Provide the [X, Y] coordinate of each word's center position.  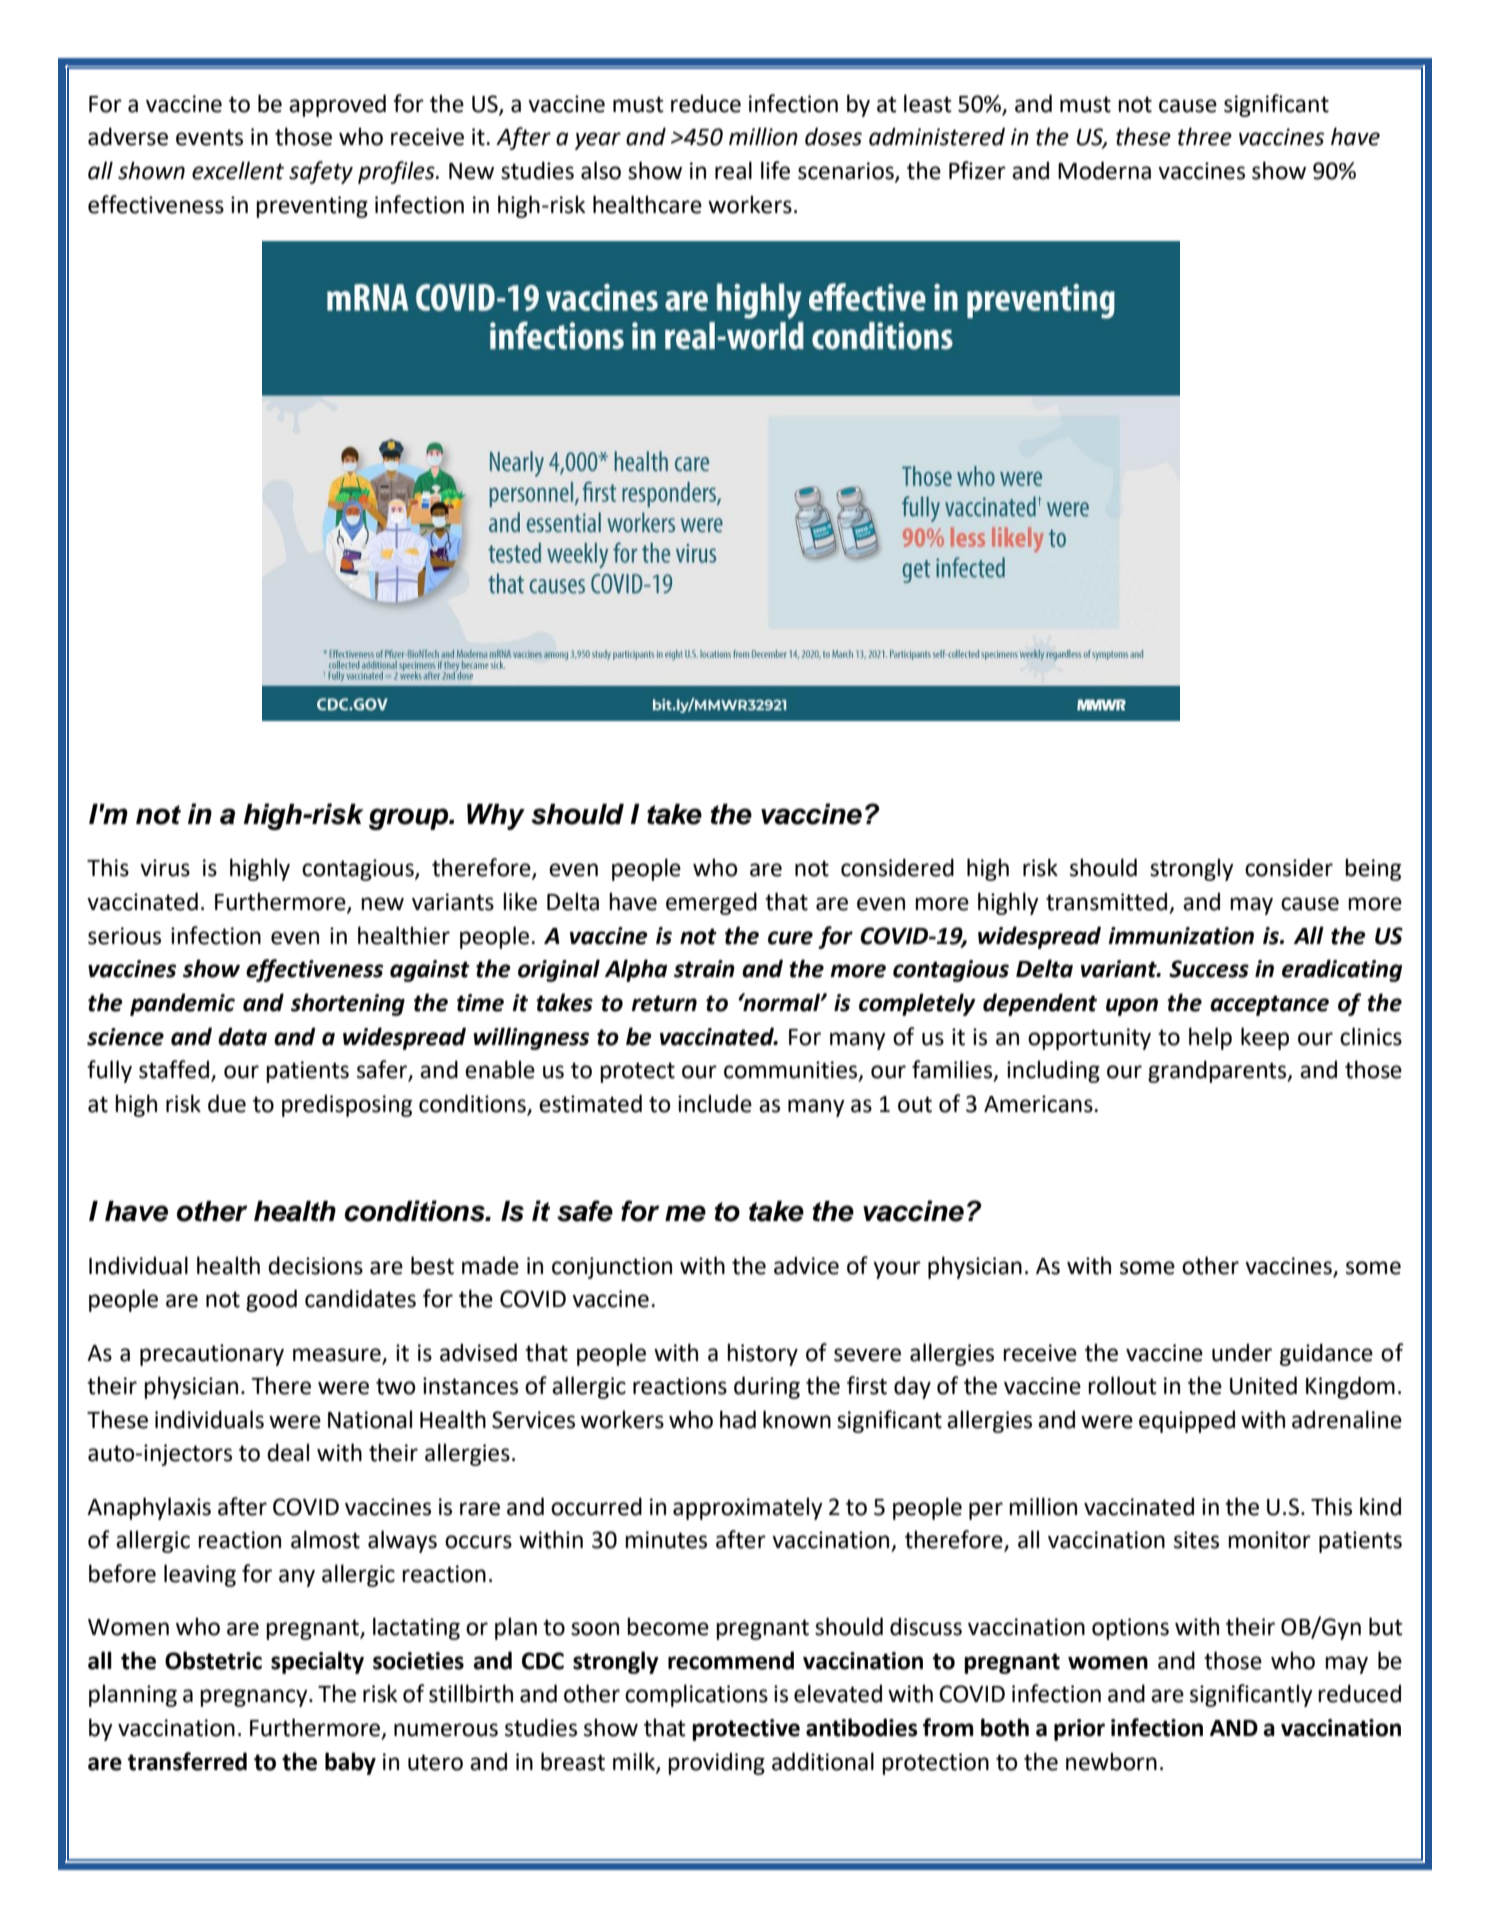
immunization [1181, 936]
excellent [238, 170]
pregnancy [255, 1698]
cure [790, 938]
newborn [1111, 1761]
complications [696, 1695]
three [1205, 136]
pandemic [182, 1004]
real [733, 170]
